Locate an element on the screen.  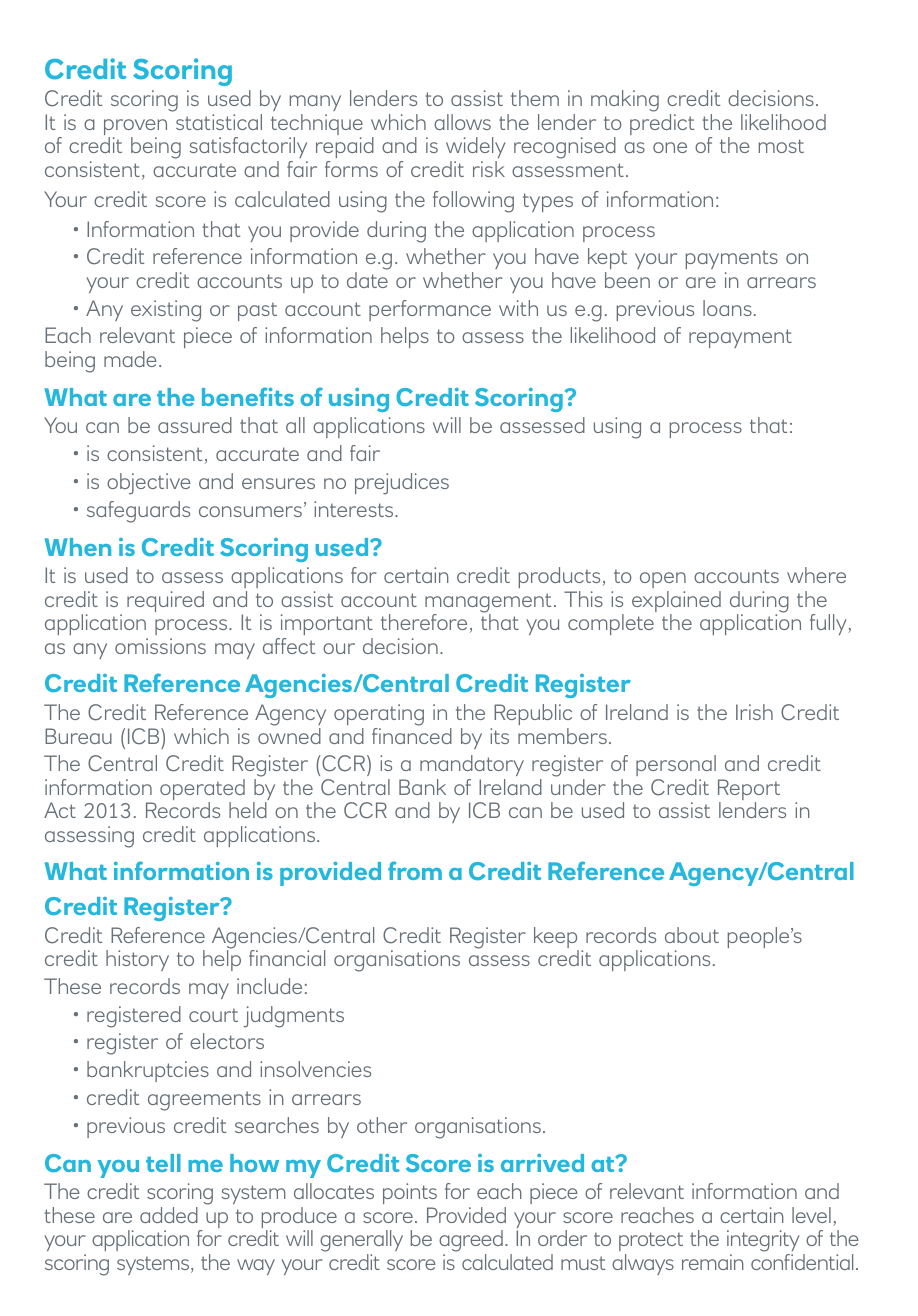
omissions is located at coordinates (160, 646).
